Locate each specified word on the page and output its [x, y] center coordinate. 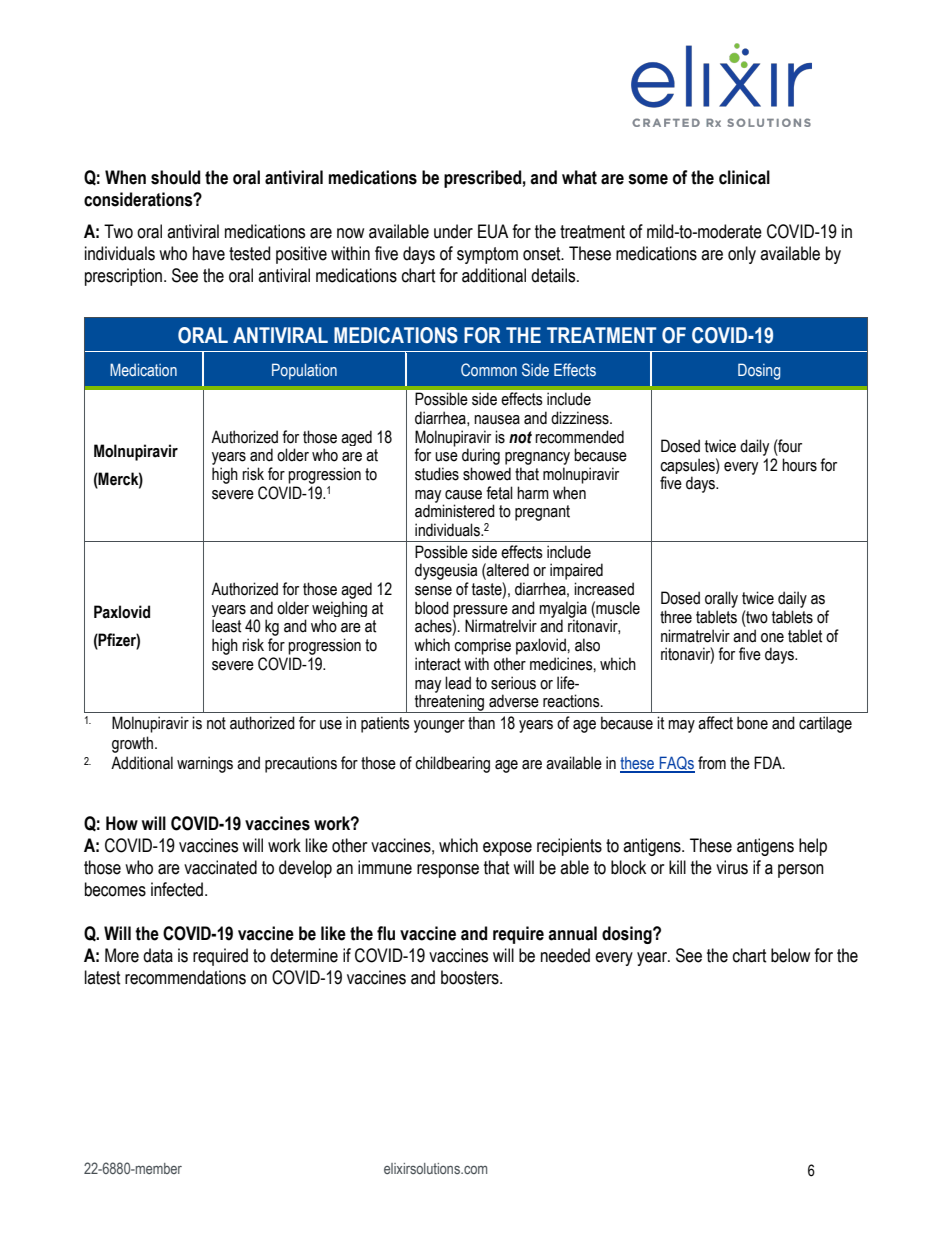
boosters [471, 977]
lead [458, 683]
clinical [744, 177]
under [453, 231]
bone [752, 723]
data [158, 955]
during [481, 456]
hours [799, 465]
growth [134, 744]
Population [304, 371]
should [175, 177]
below [790, 955]
